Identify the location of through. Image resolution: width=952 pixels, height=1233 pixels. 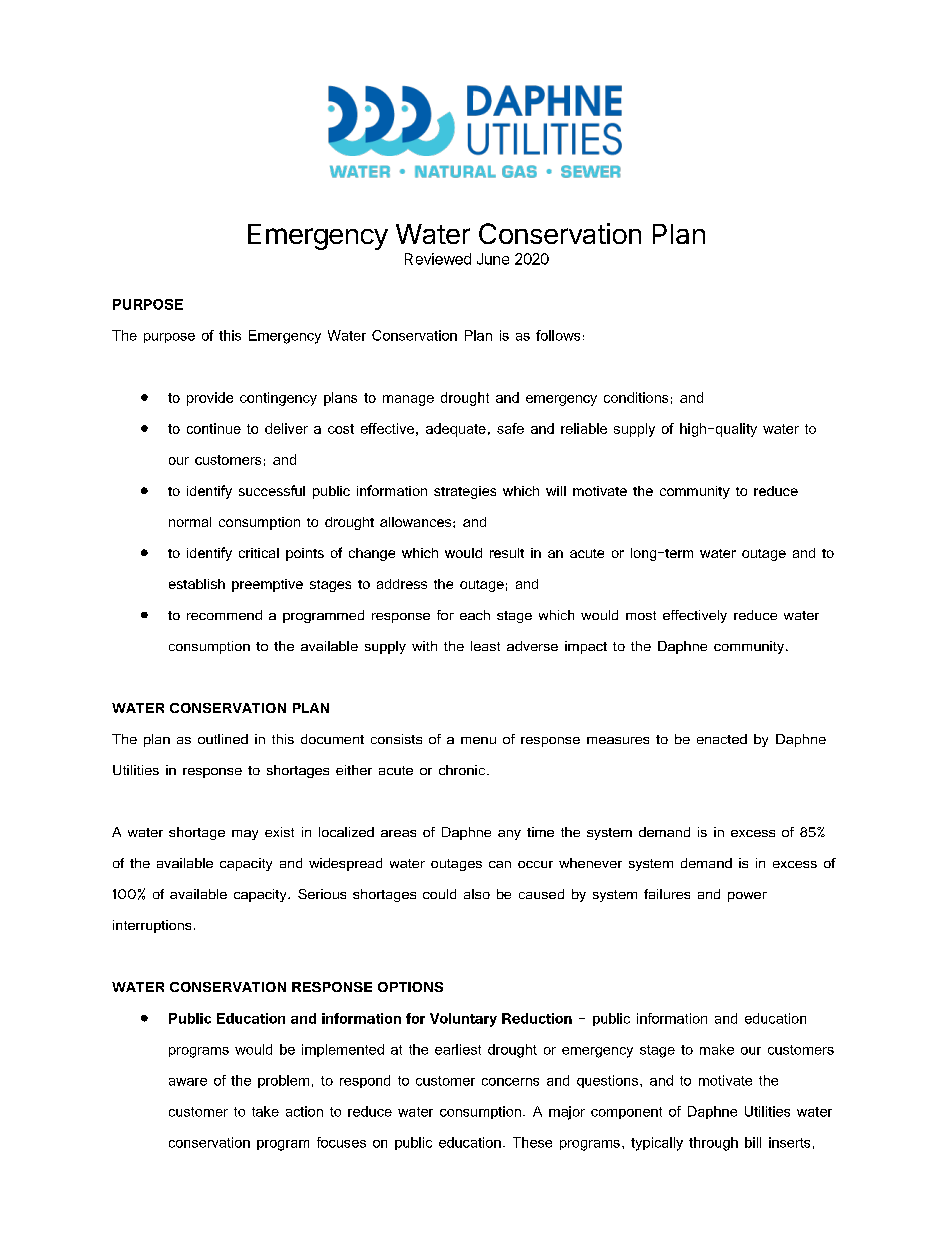
(713, 1144).
